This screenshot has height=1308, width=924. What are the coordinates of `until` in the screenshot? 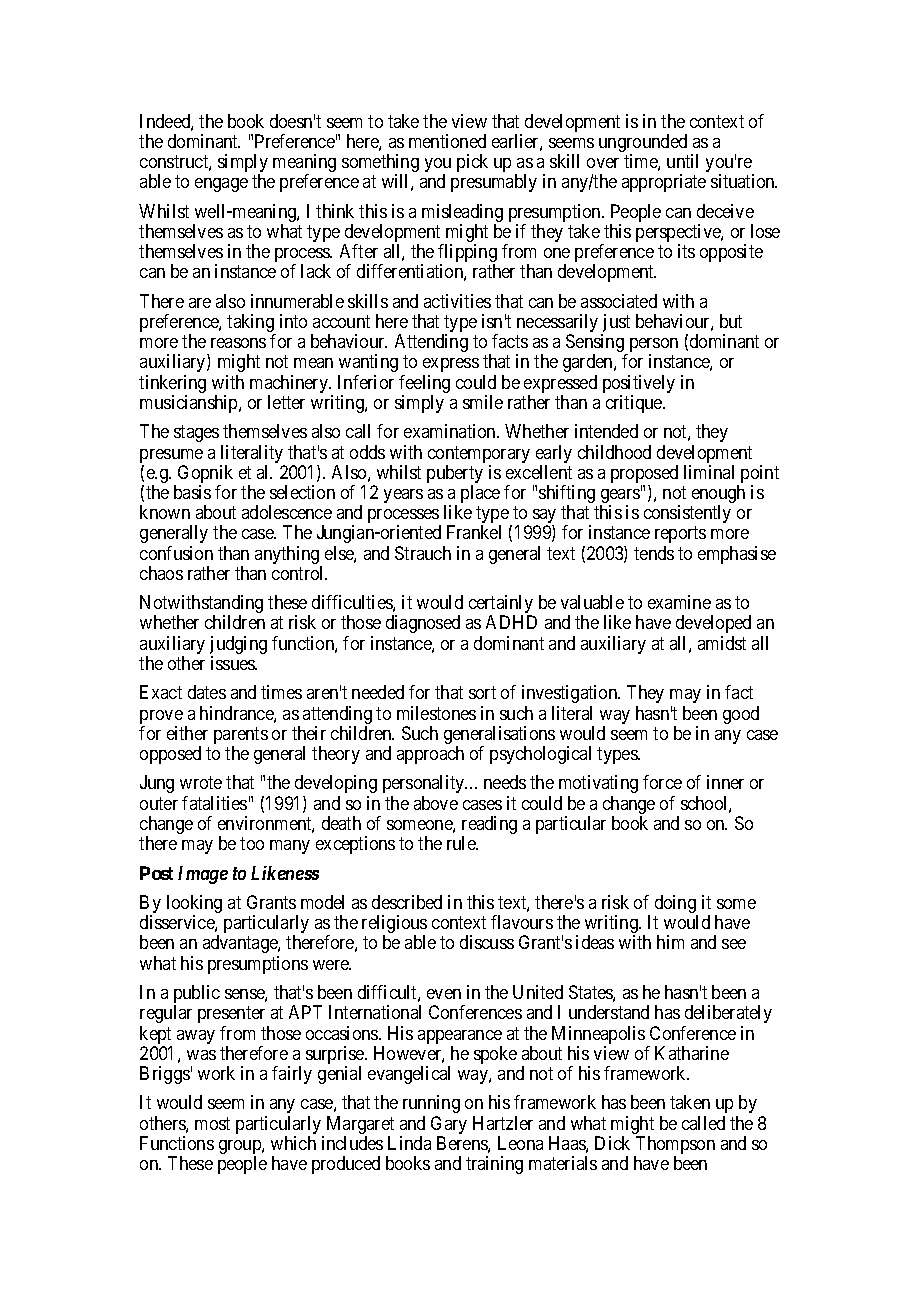 It's located at (682, 161).
